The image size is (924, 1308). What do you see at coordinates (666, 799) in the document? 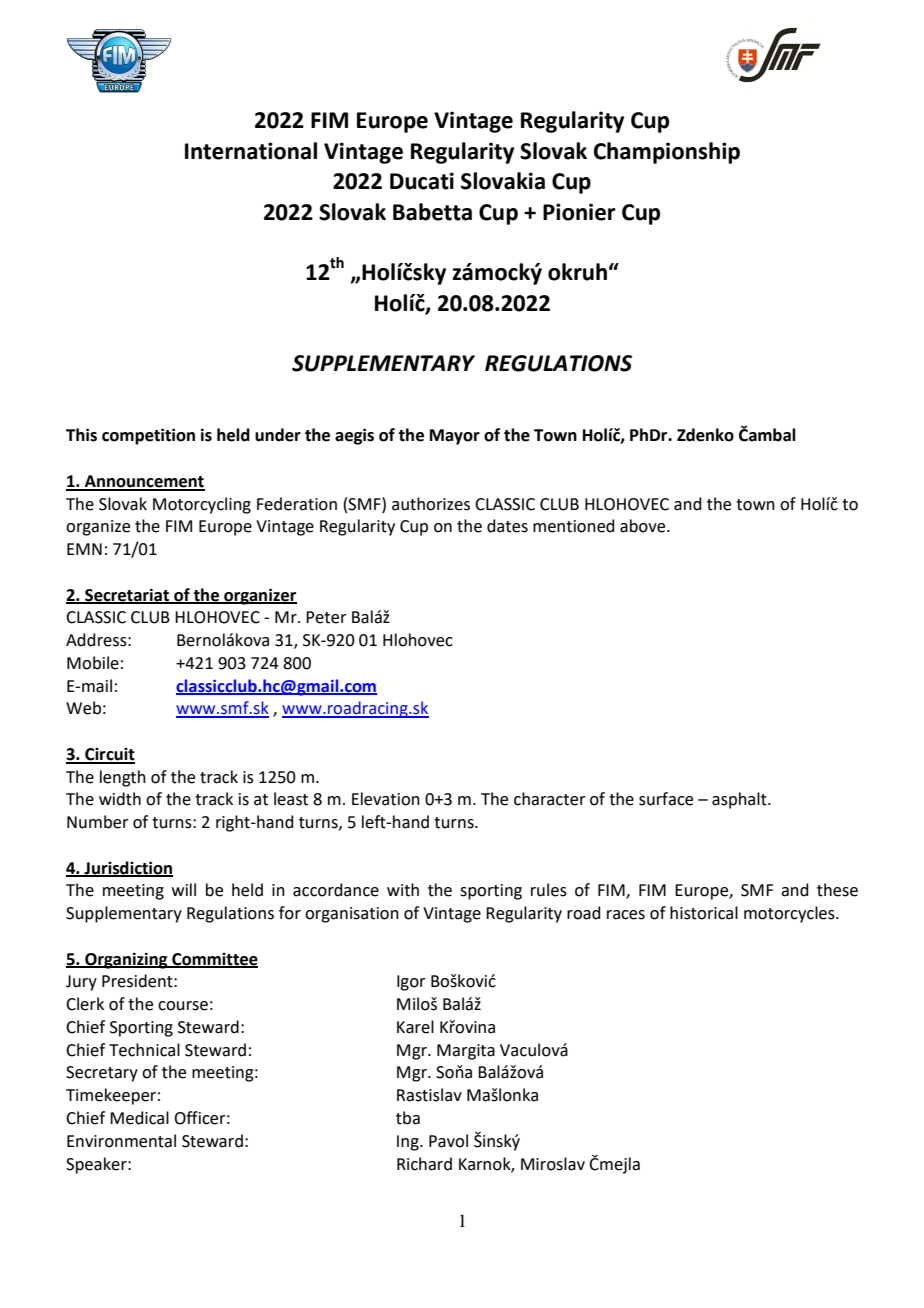
I see `surface` at bounding box center [666, 799].
